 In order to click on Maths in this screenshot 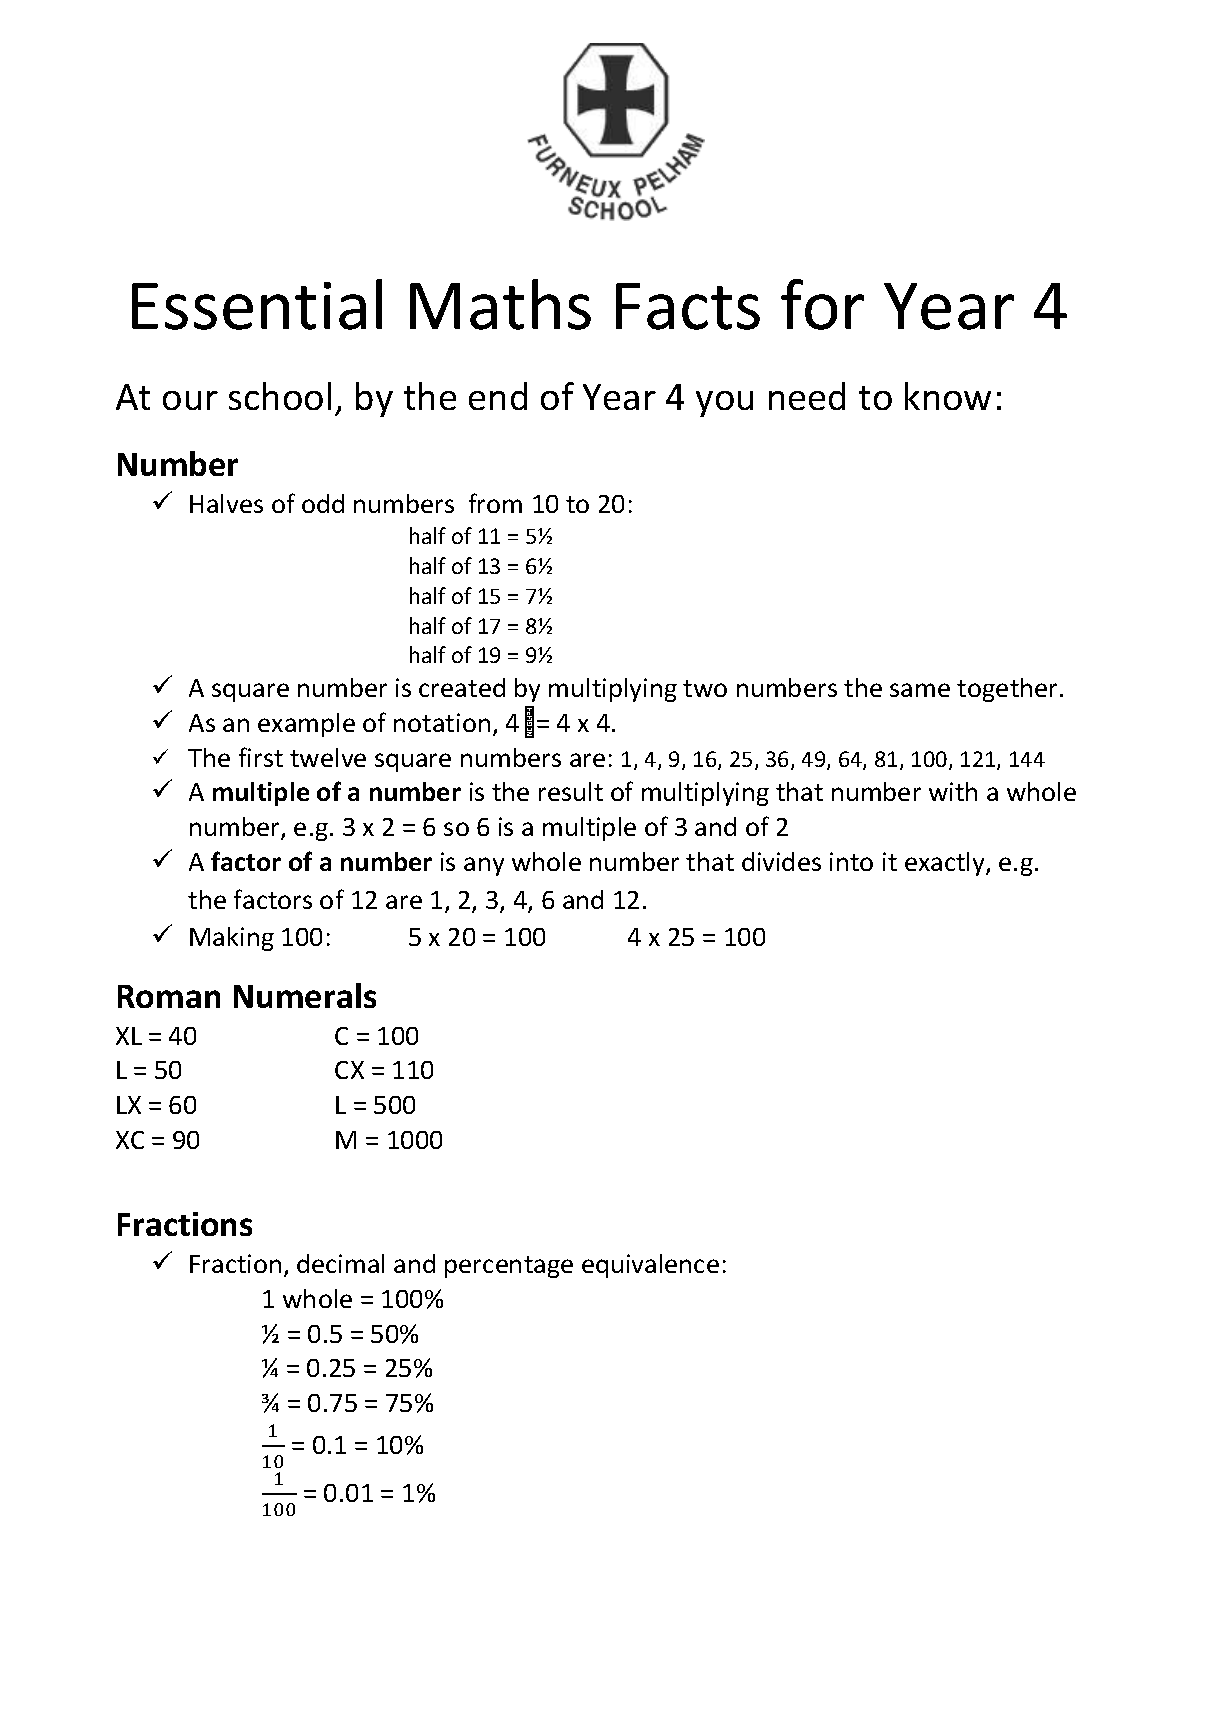, I will do `click(500, 304)`.
